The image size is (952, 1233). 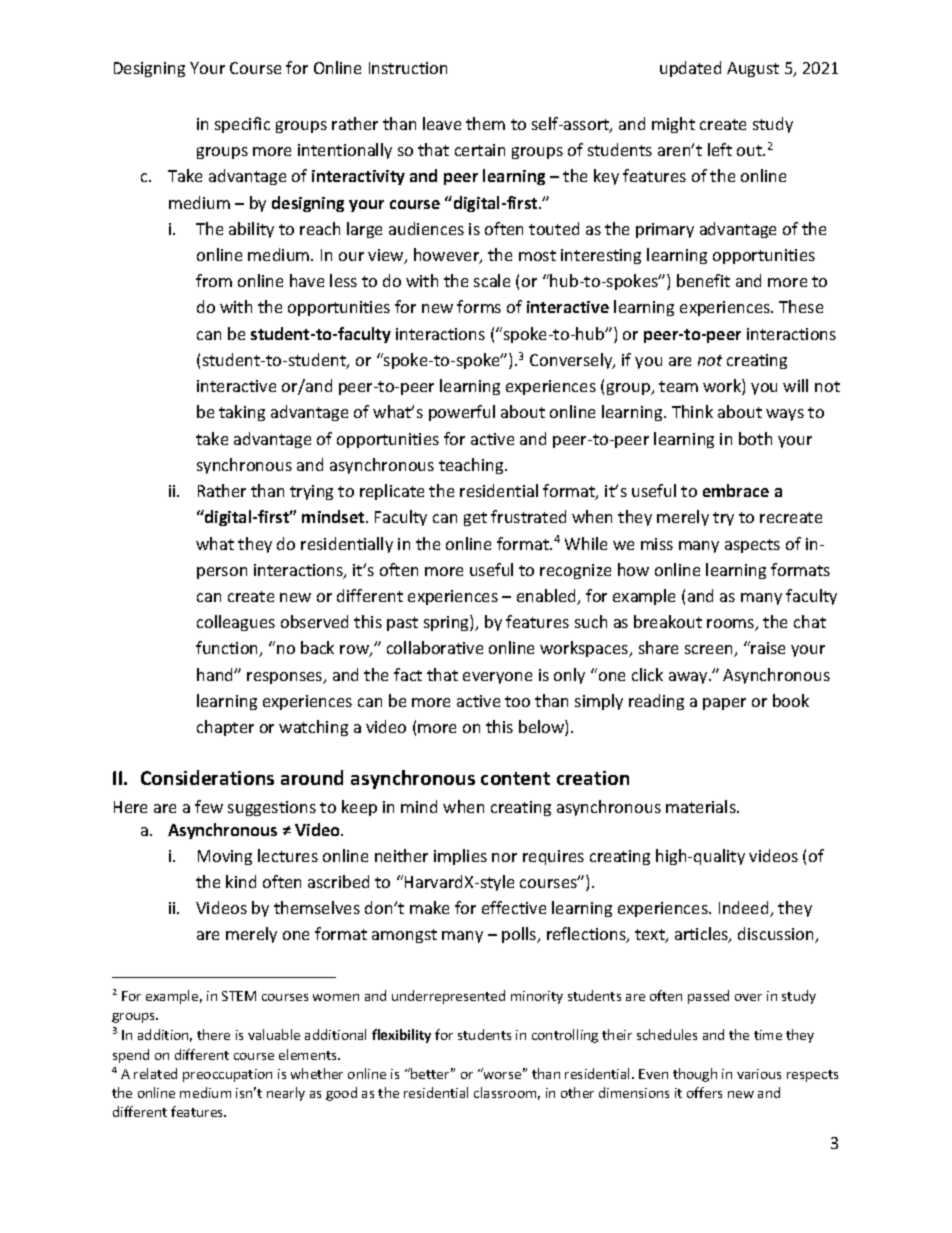 What do you see at coordinates (442, 123) in the document?
I see `leave` at bounding box center [442, 123].
